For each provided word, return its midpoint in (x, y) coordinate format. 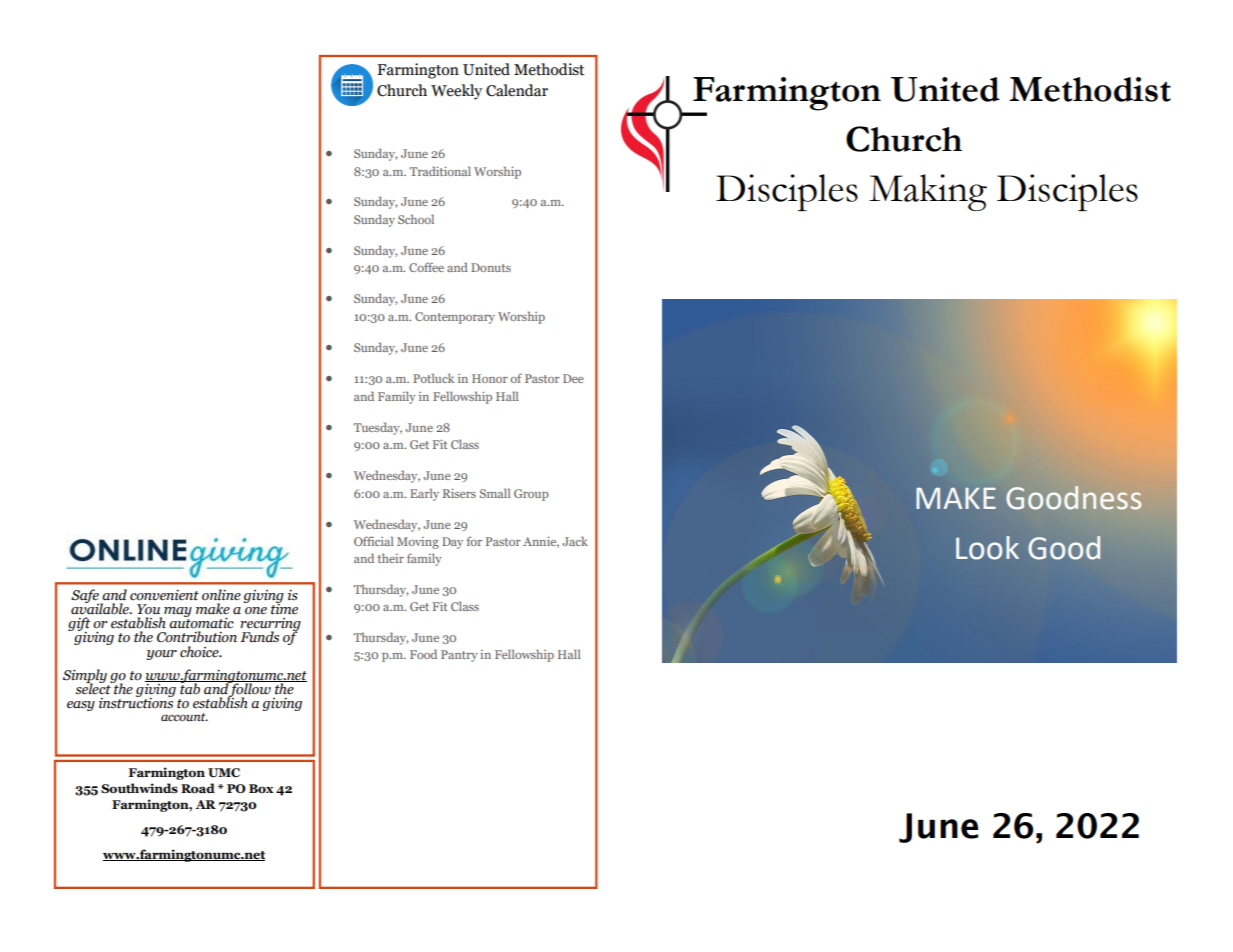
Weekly (456, 92)
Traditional (440, 171)
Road (198, 788)
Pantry (459, 656)
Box (261, 788)
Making (928, 192)
